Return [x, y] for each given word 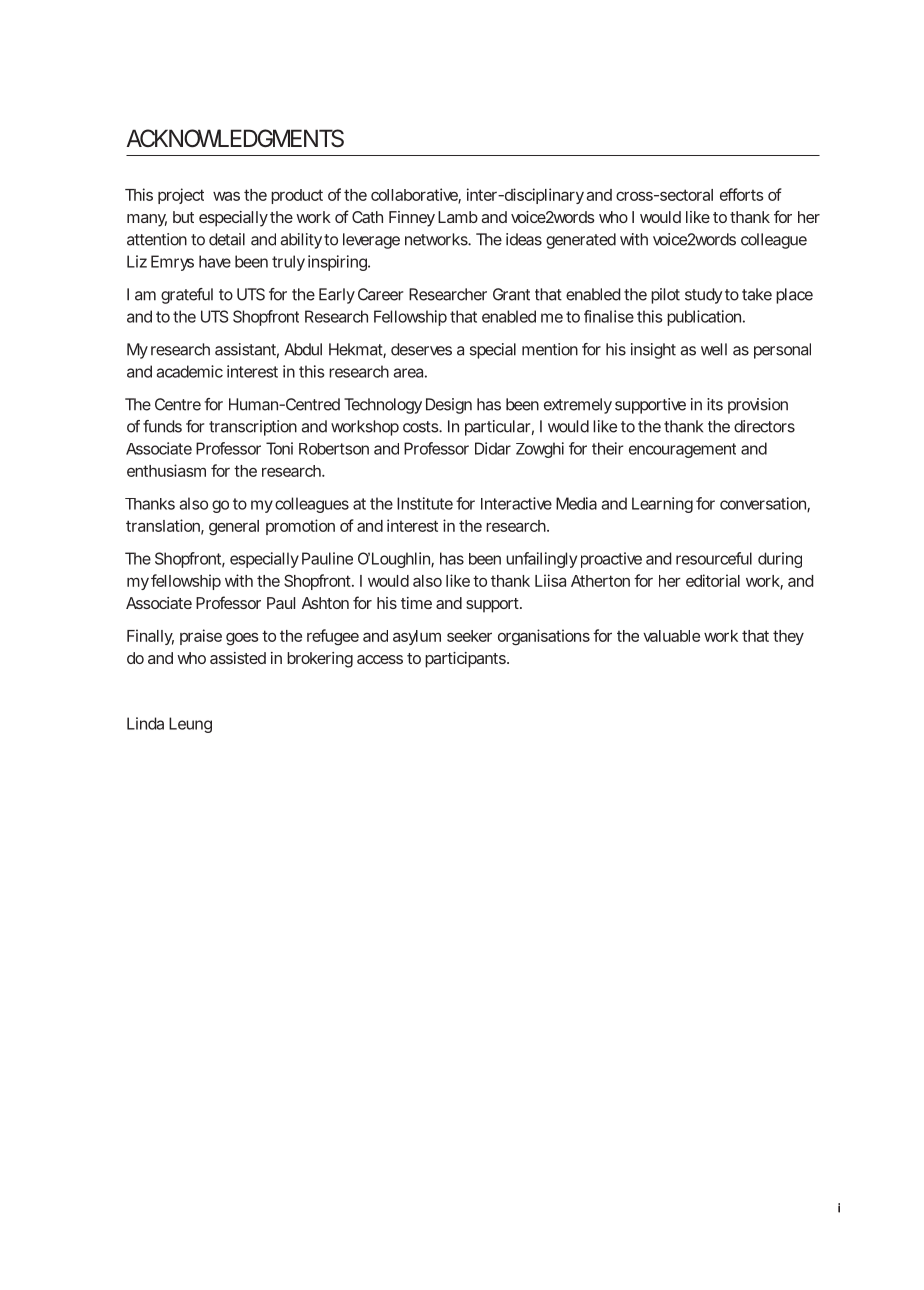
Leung [190, 725]
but [183, 217]
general [234, 527]
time [416, 603]
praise [201, 637]
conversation [764, 504]
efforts [742, 194]
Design [449, 406]
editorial [713, 580]
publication [704, 318]
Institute [425, 503]
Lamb [458, 217]
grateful [187, 296]
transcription [253, 428]
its [715, 404]
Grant [511, 294]
